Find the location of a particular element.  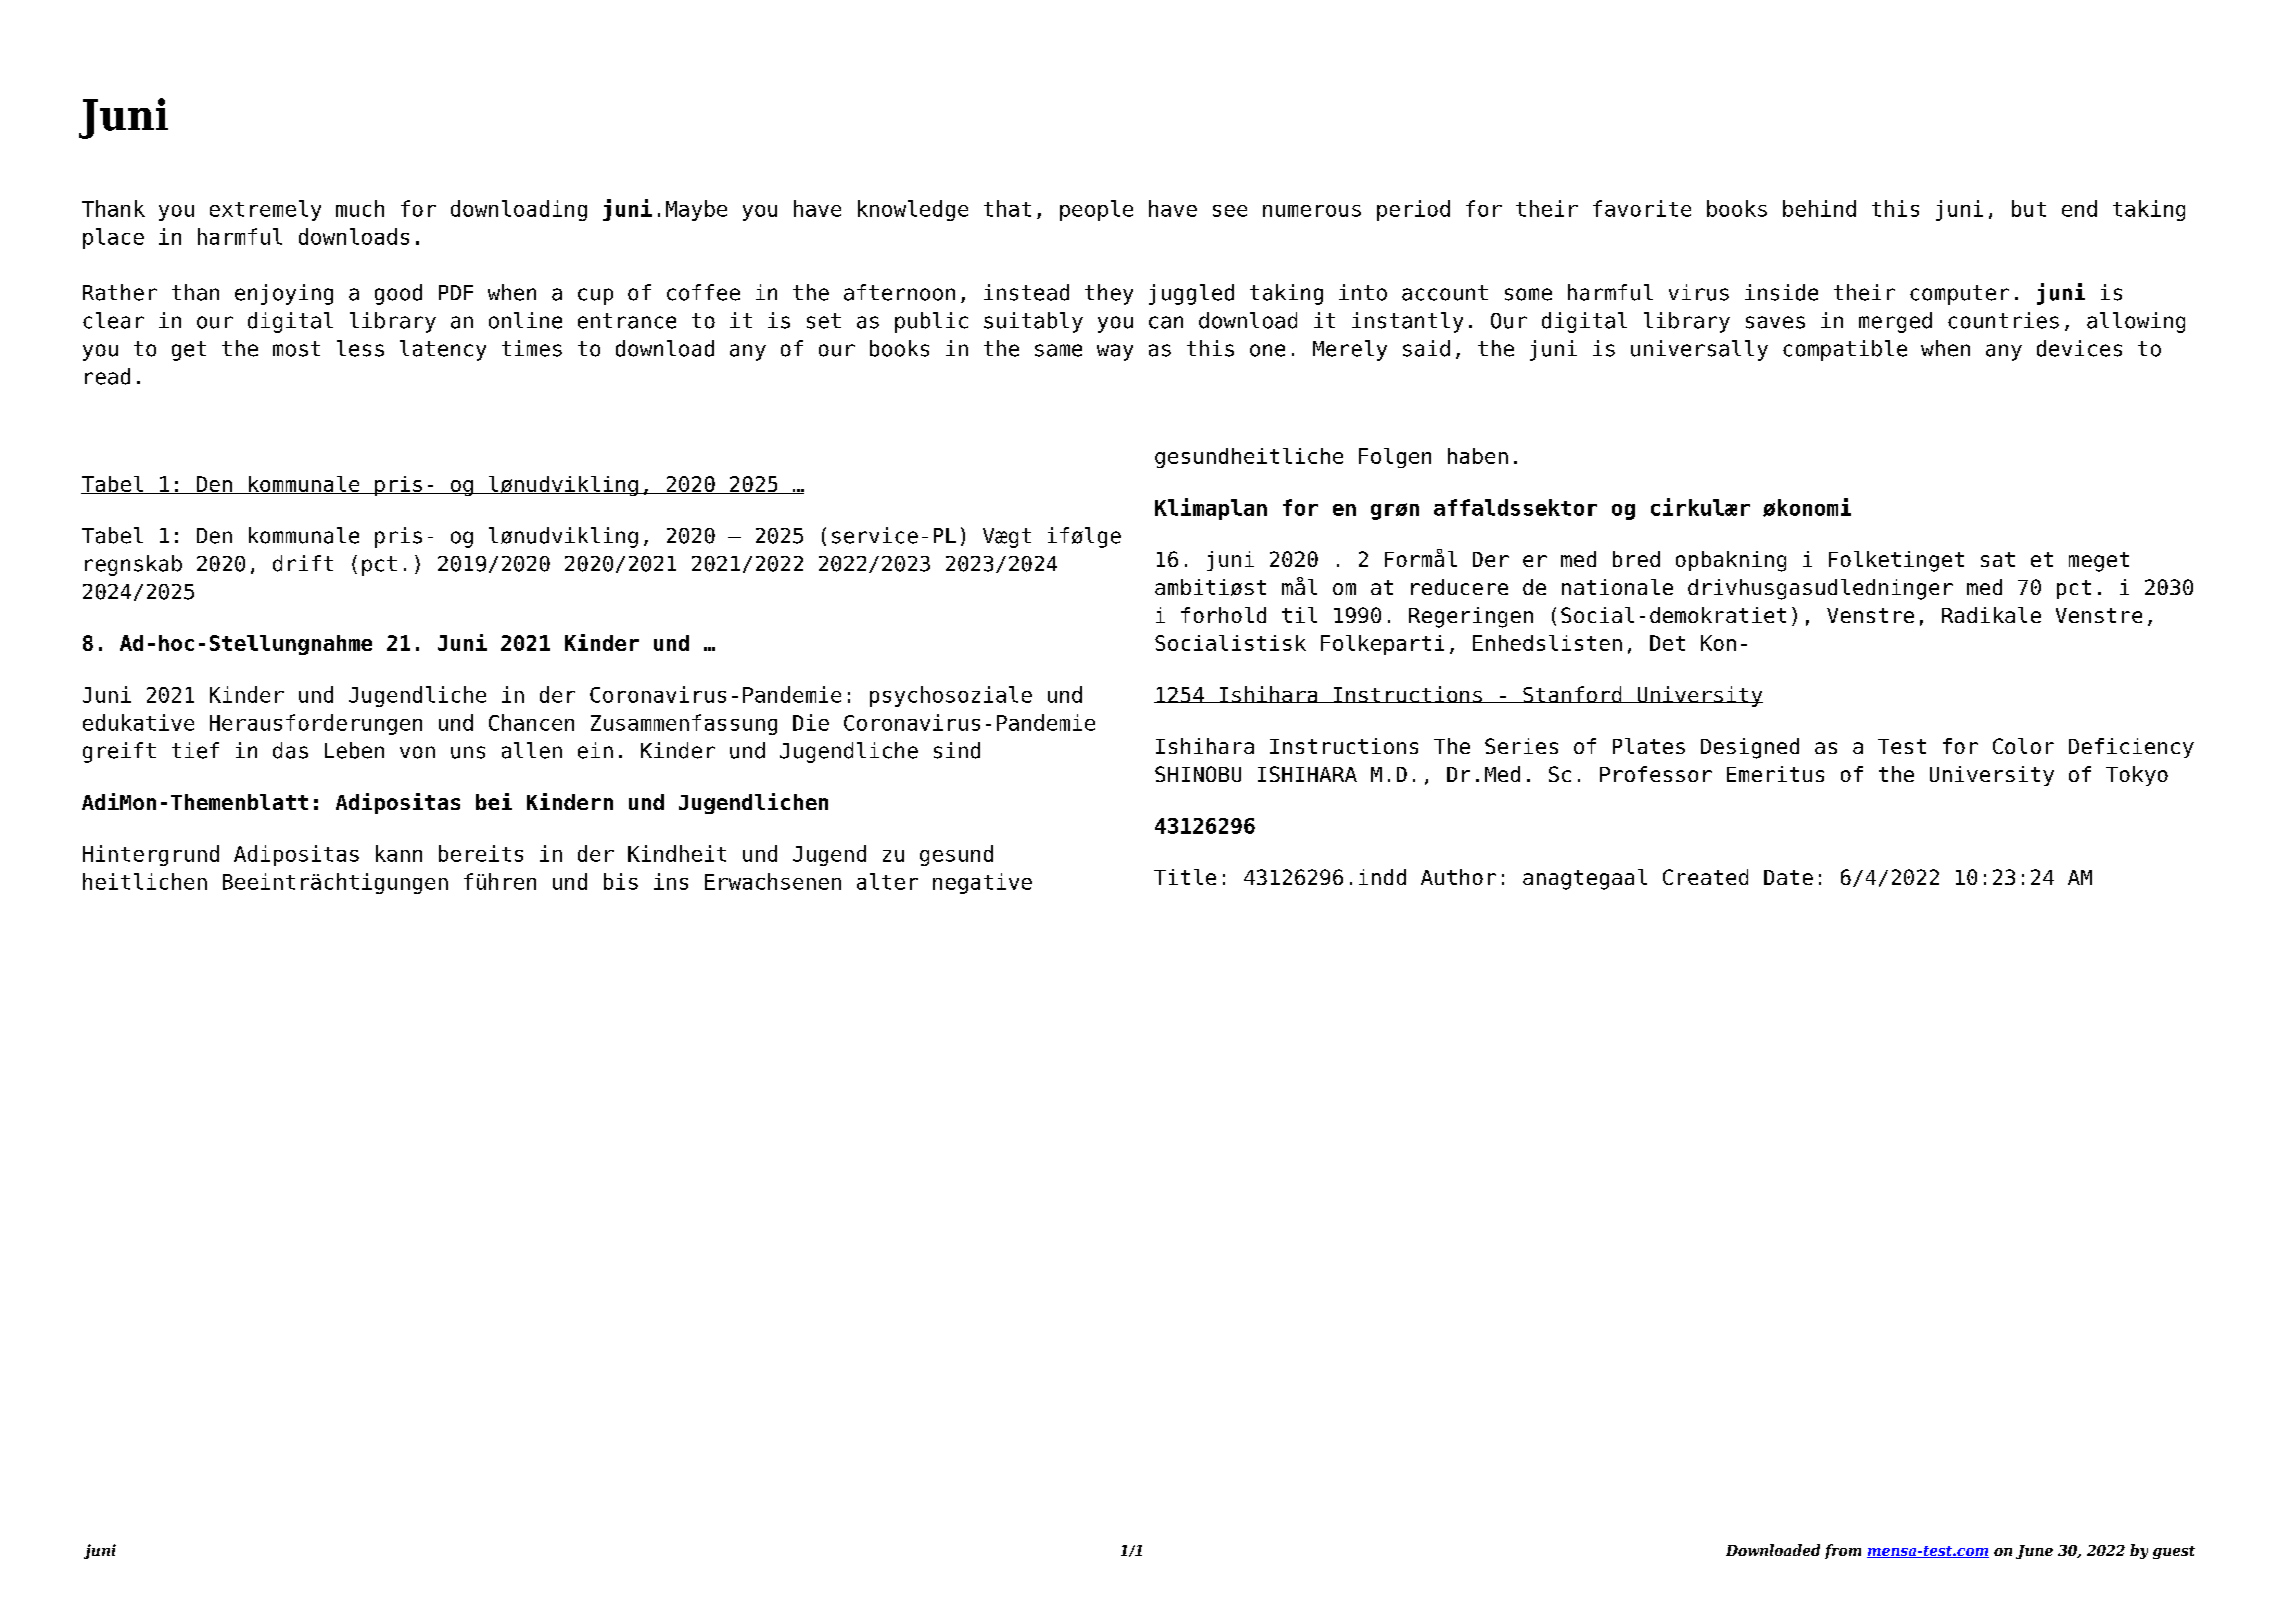

negative is located at coordinates (982, 883).
